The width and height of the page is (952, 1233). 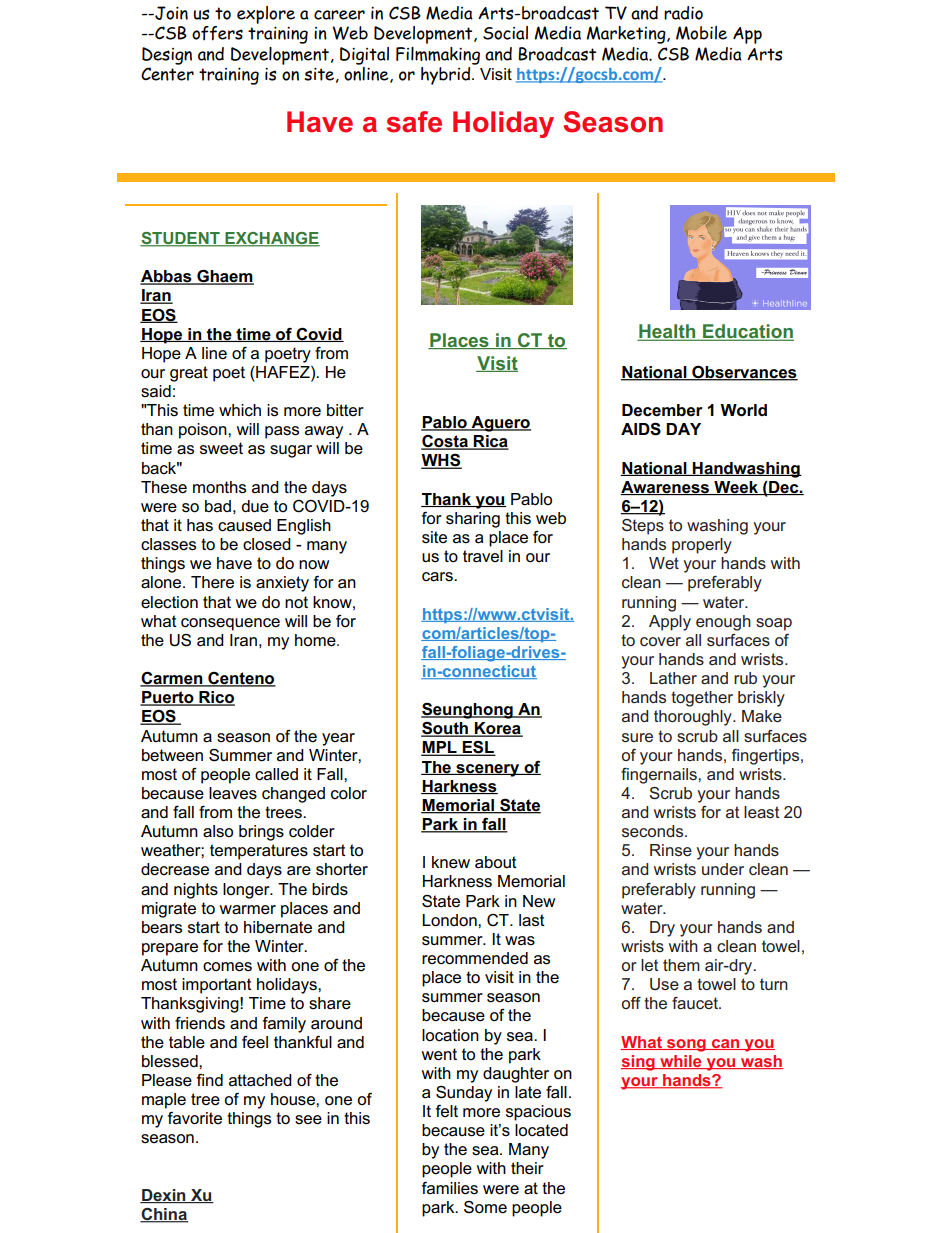 What do you see at coordinates (445, 442) in the page?
I see `Costa` at bounding box center [445, 442].
